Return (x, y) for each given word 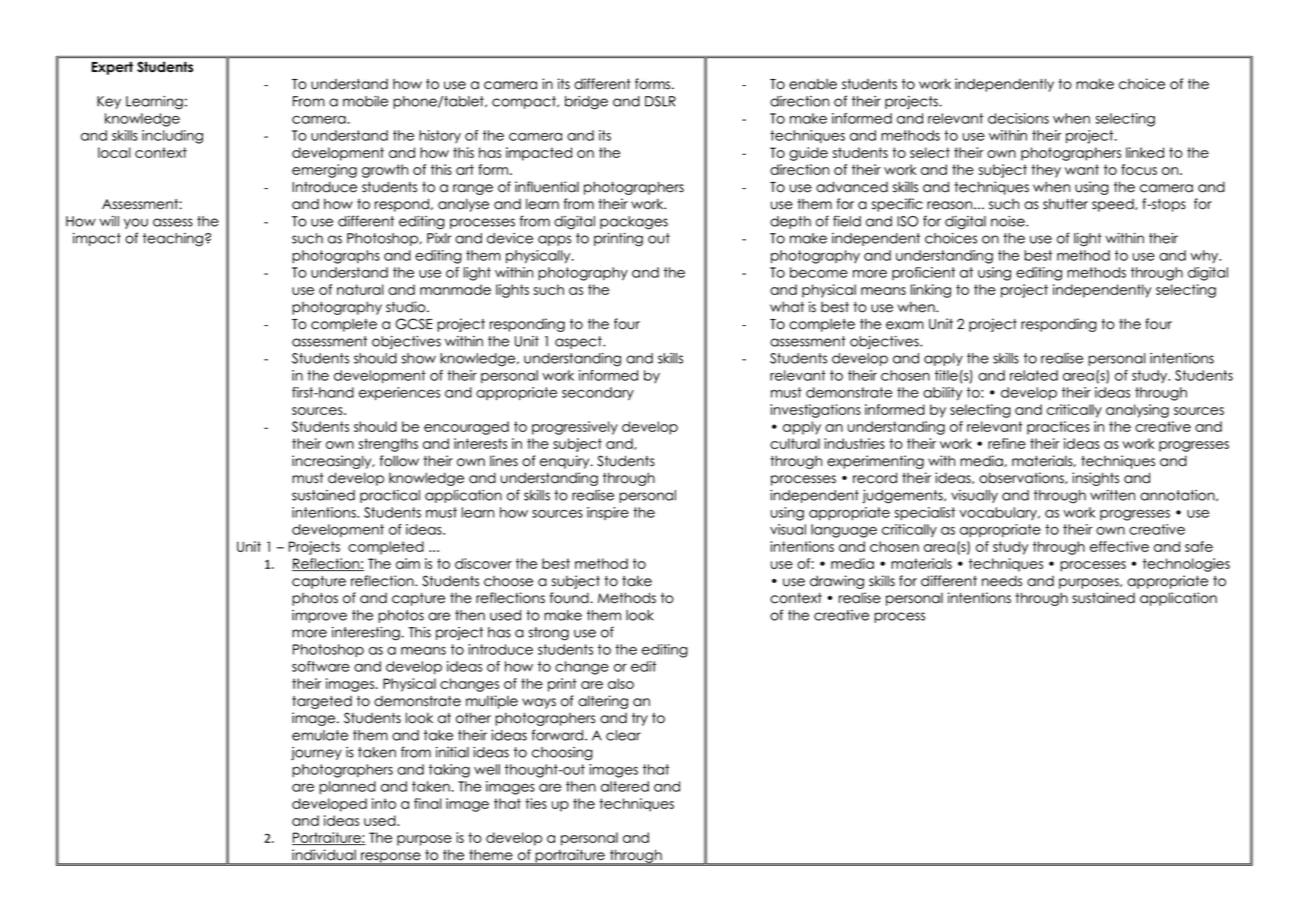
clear (623, 735)
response (391, 858)
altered (625, 786)
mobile (365, 101)
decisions (1018, 118)
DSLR (660, 101)
